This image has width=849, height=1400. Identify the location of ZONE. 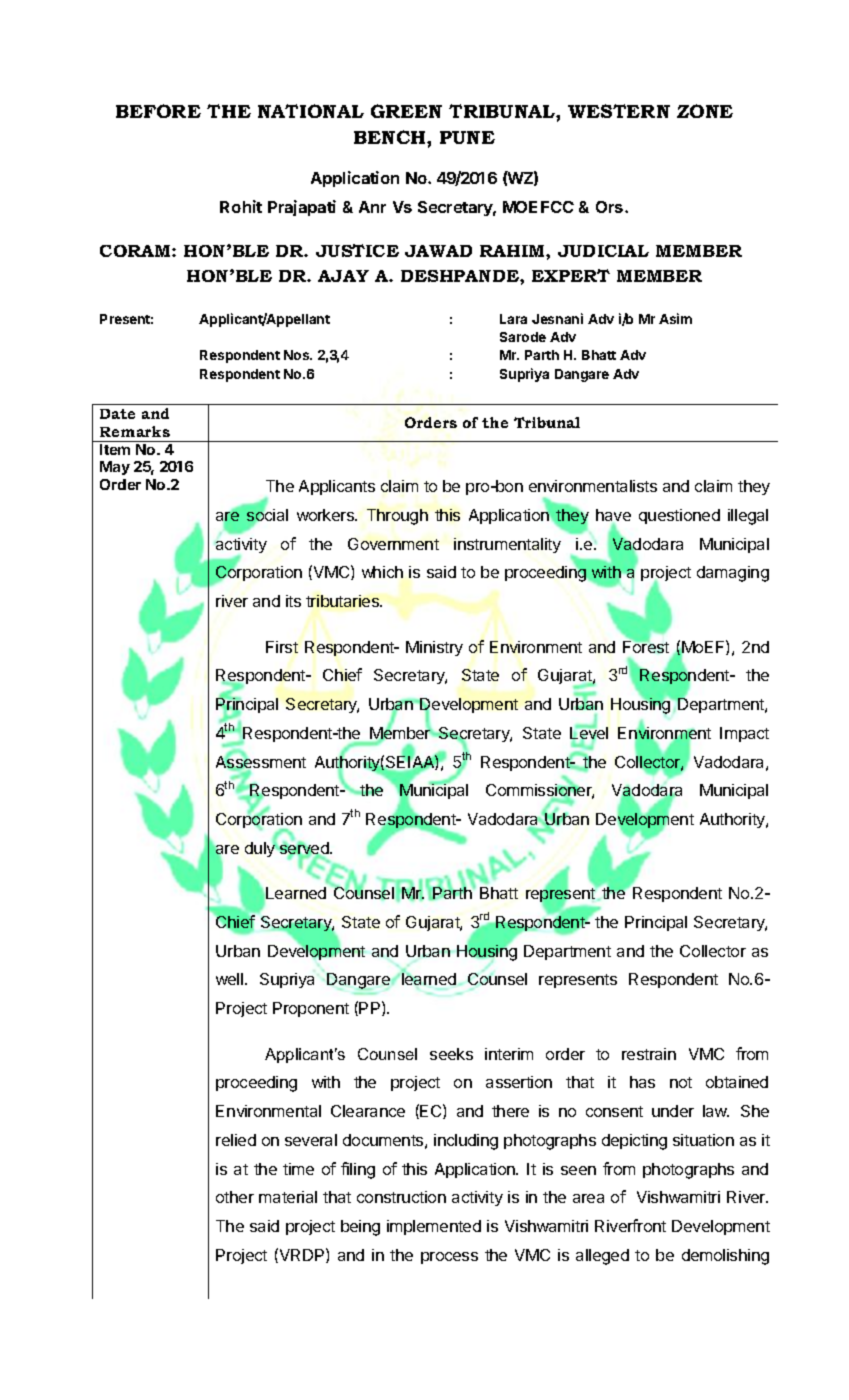
(705, 111).
